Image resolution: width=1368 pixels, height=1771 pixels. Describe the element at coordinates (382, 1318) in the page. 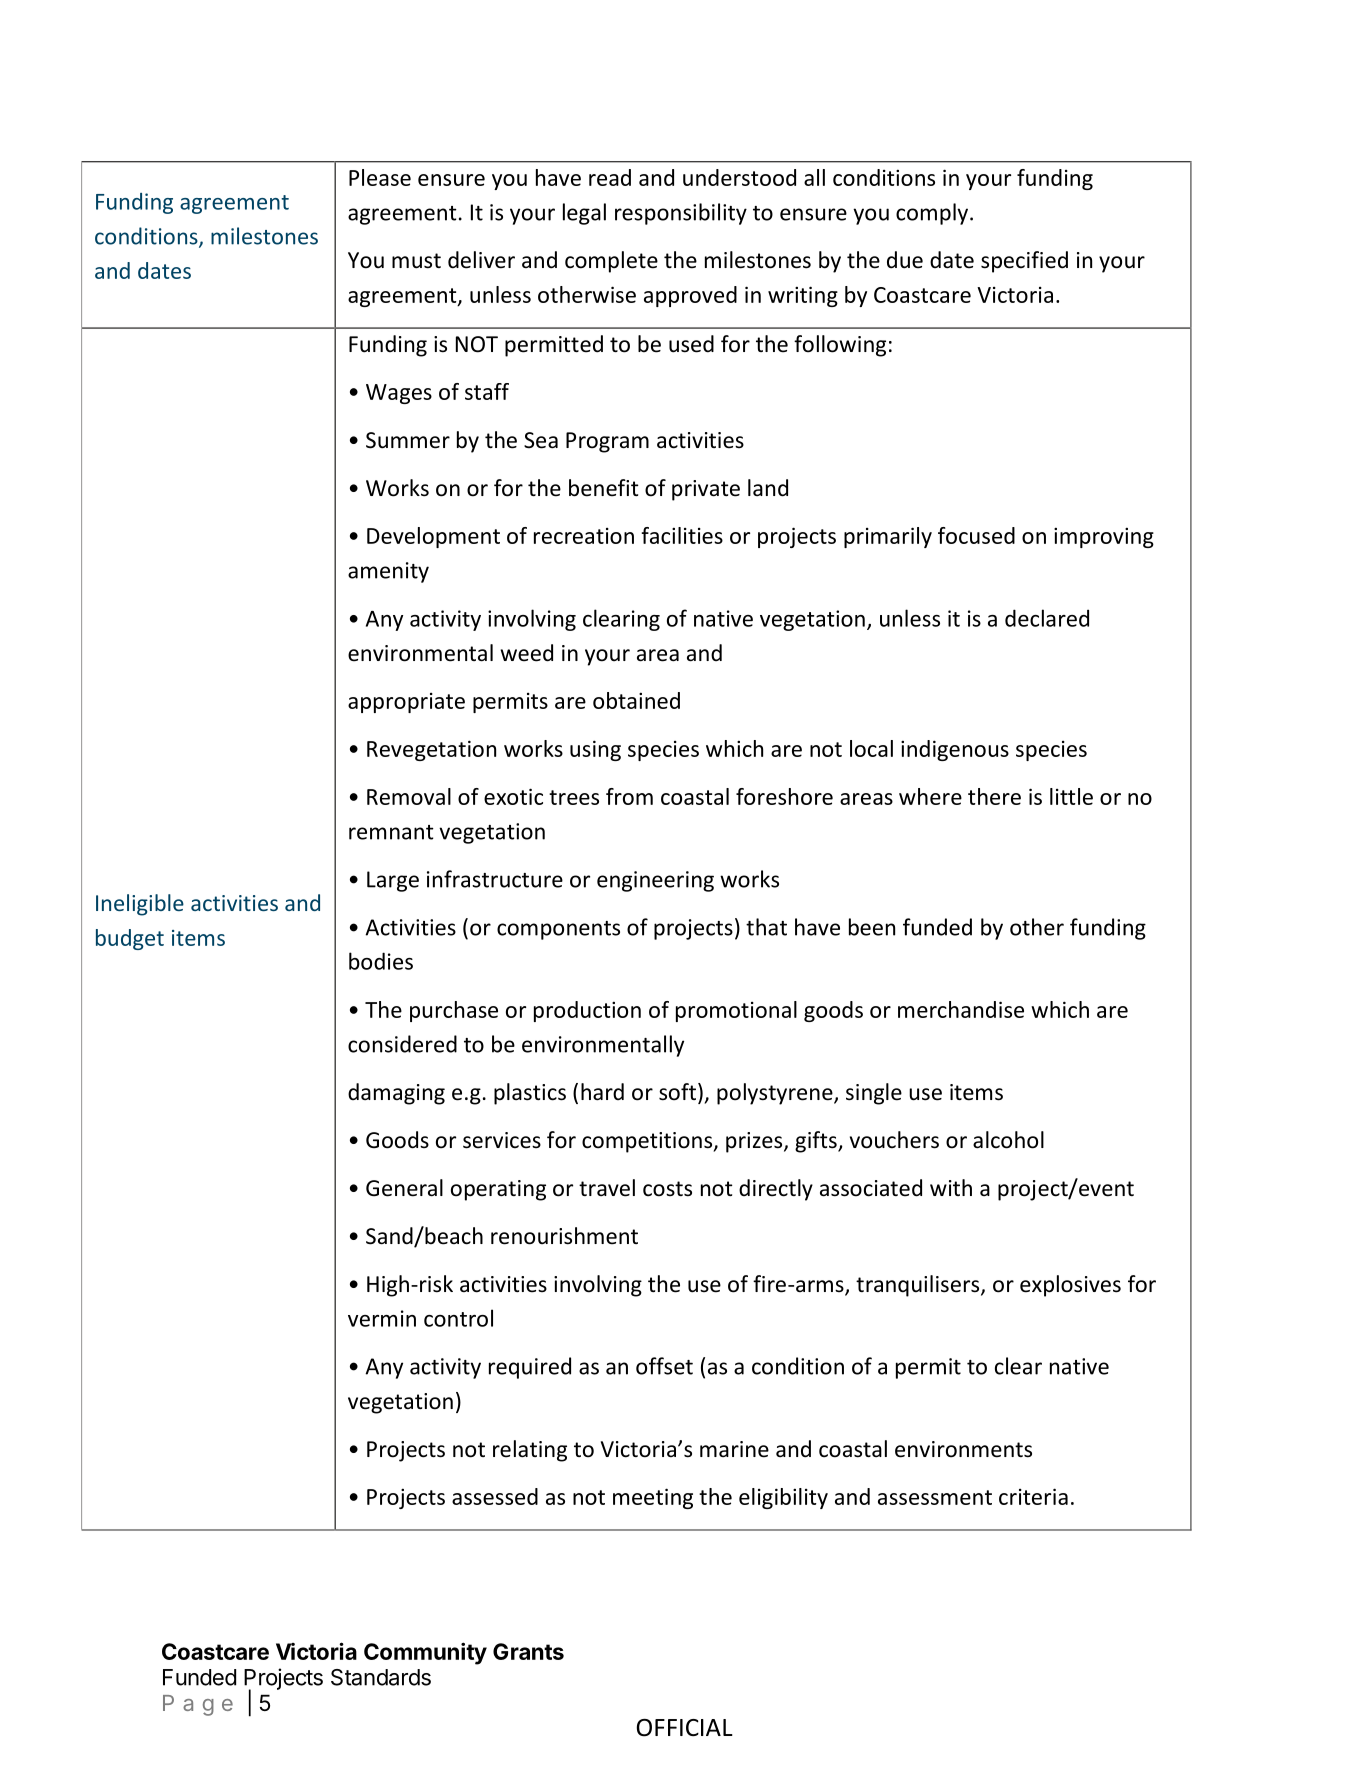

I see `vermin` at that location.
